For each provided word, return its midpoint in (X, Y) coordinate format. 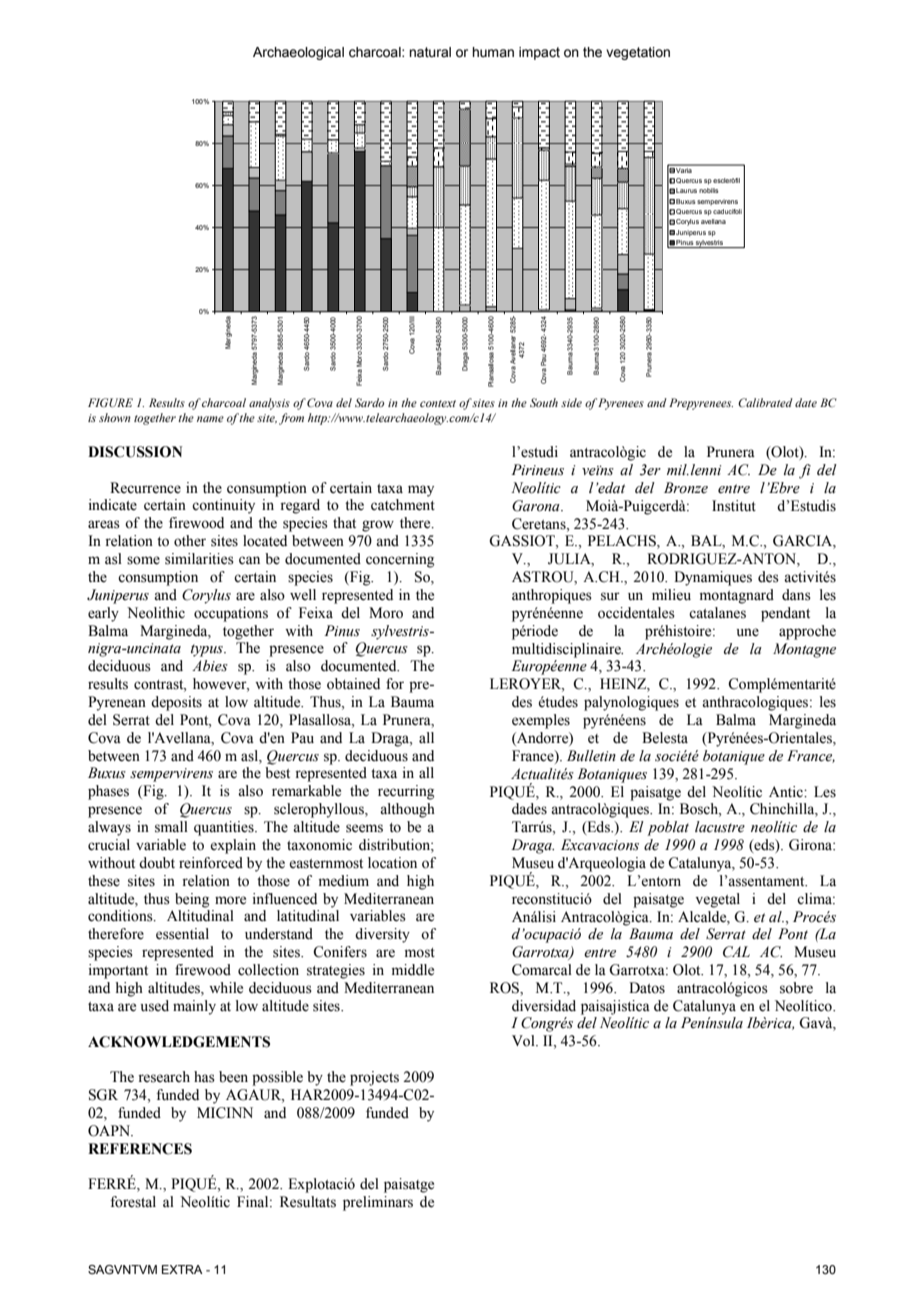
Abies (210, 666)
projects (374, 1078)
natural (430, 52)
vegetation (638, 53)
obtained (353, 684)
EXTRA (182, 1269)
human (493, 52)
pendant (785, 614)
